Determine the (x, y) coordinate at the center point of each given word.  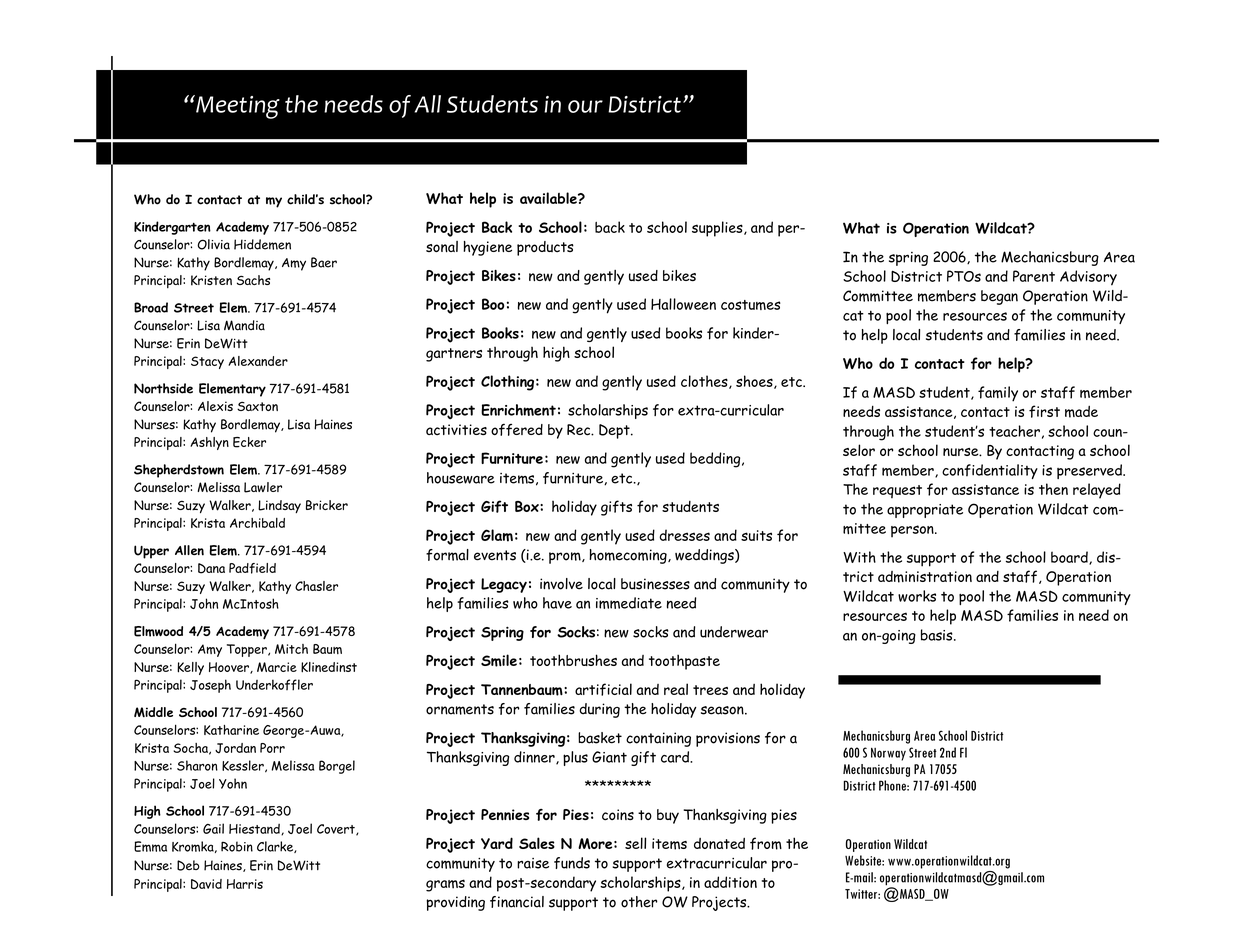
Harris (245, 884)
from (766, 843)
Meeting (237, 107)
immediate (629, 603)
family (998, 394)
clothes (705, 382)
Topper (248, 650)
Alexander (258, 361)
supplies (718, 229)
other (639, 902)
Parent (1034, 276)
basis (938, 635)
